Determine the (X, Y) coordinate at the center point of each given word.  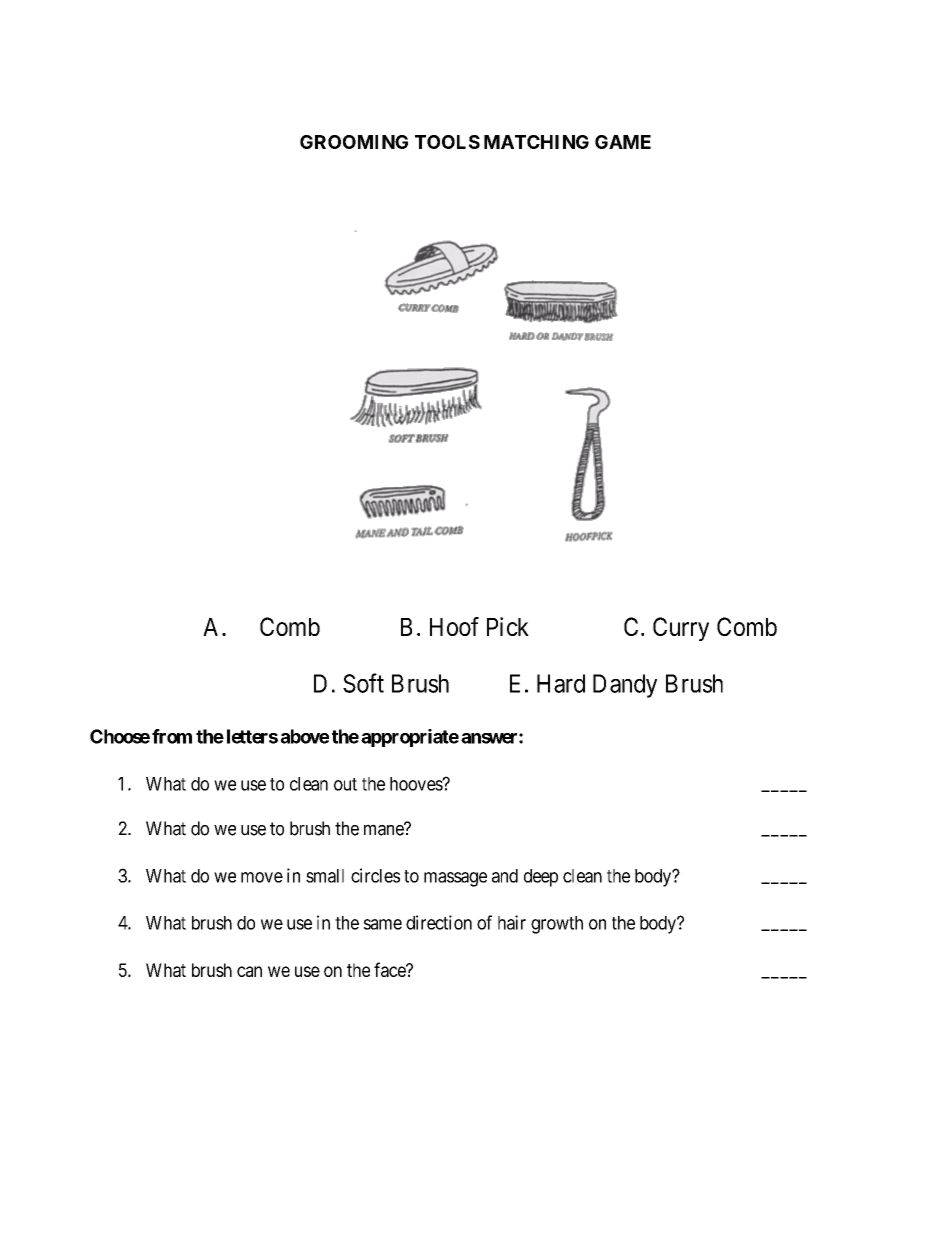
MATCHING (536, 142)
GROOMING (354, 142)
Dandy (625, 686)
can (249, 971)
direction (439, 922)
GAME (623, 142)
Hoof (454, 626)
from (172, 736)
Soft (363, 683)
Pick (508, 626)
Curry (681, 629)
